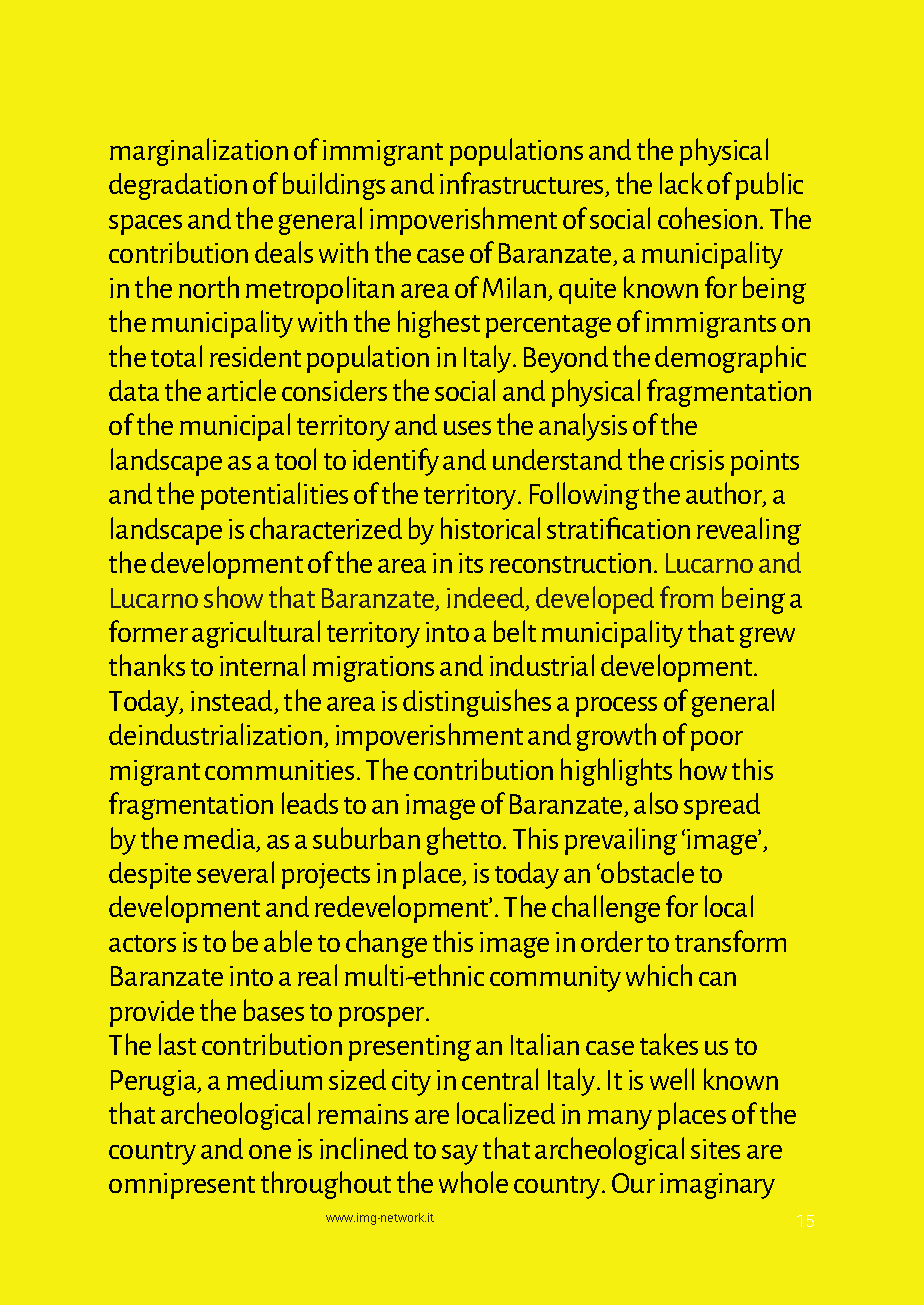 This page has height=1305, width=924. Describe the element at coordinates (681, 183) in the page. I see `lack` at that location.
